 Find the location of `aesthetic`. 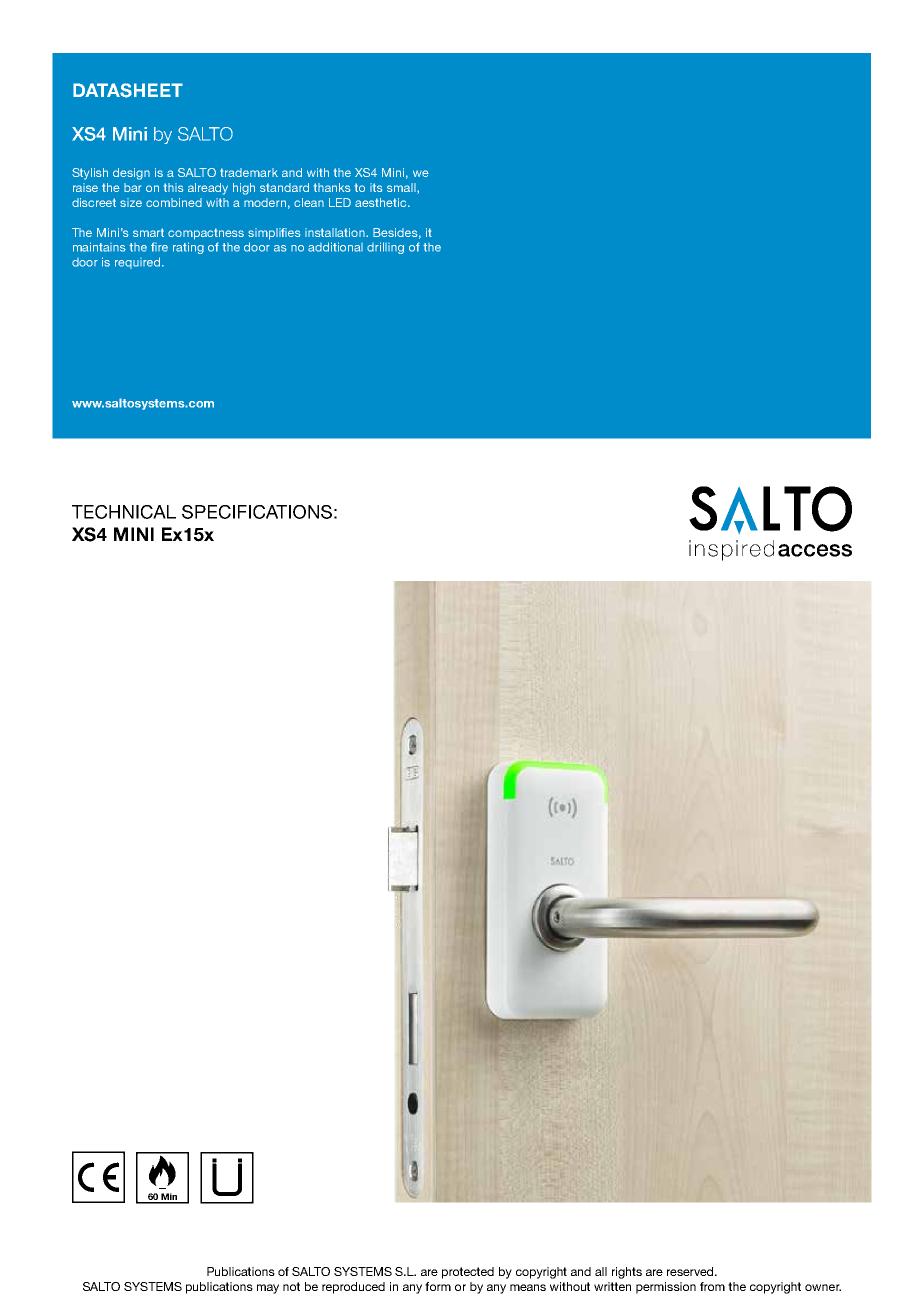

aesthetic is located at coordinates (382, 202).
